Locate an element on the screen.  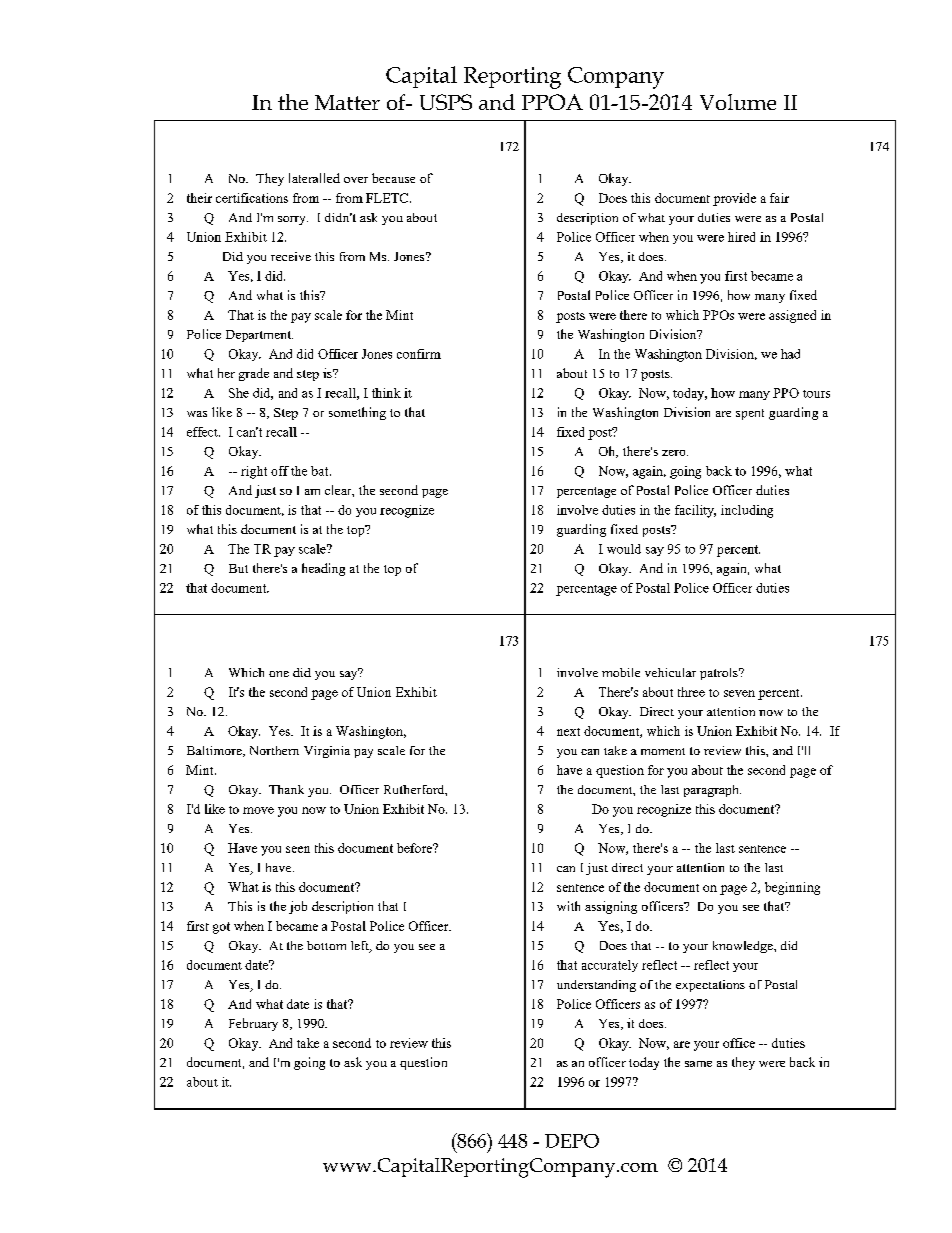
seven is located at coordinates (739, 693).
